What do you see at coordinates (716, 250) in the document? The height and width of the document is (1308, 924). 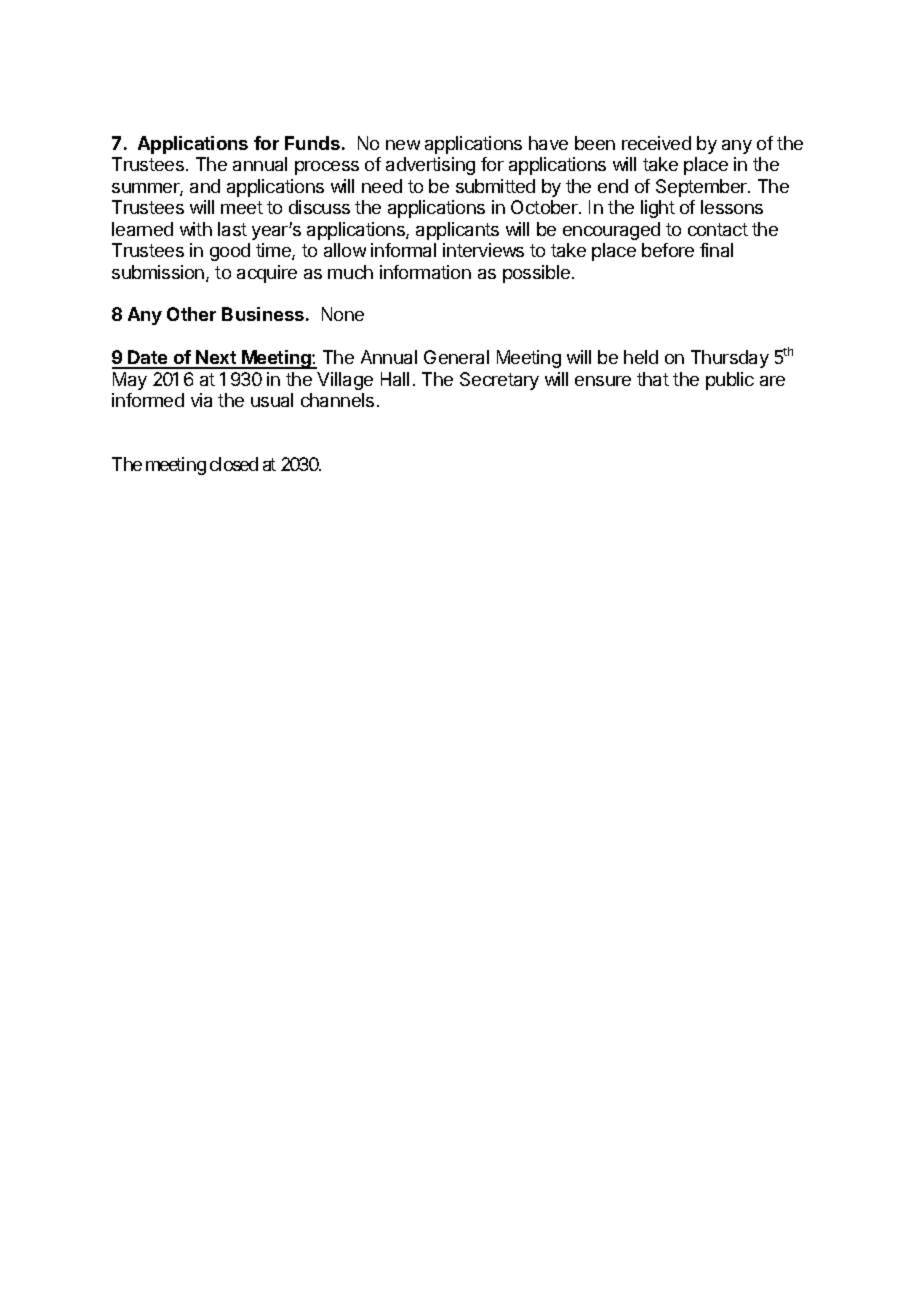 I see `final` at bounding box center [716, 250].
